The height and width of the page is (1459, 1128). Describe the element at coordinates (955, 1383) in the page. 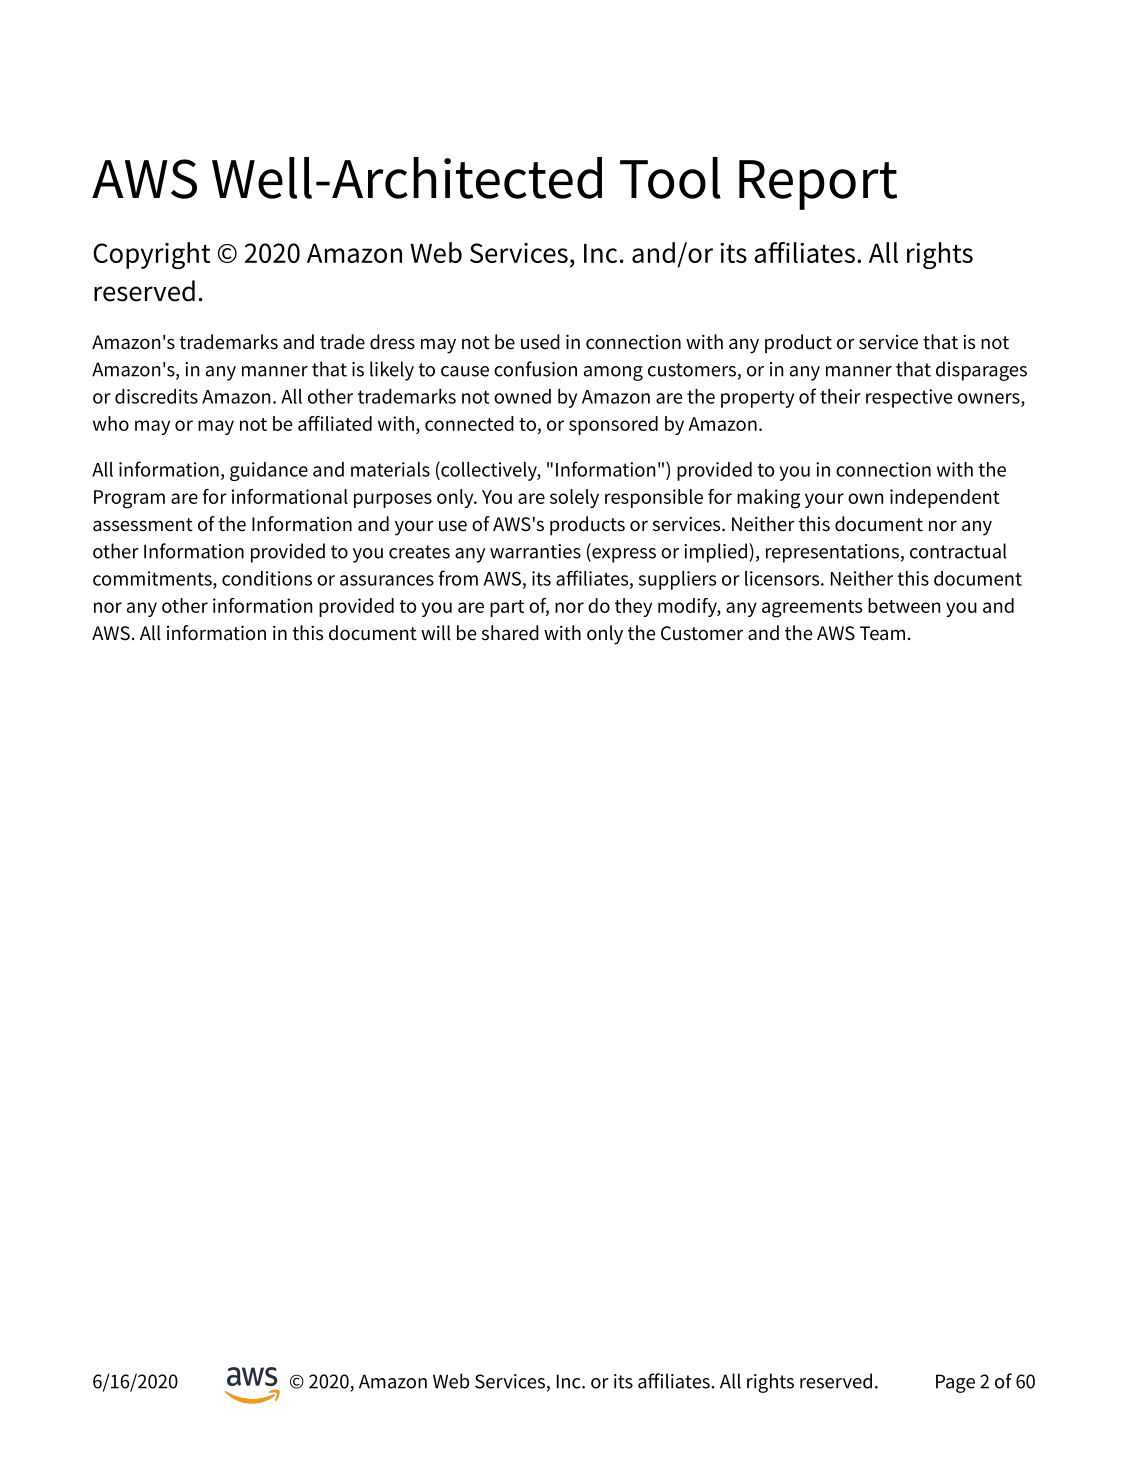

I see `Page` at that location.
